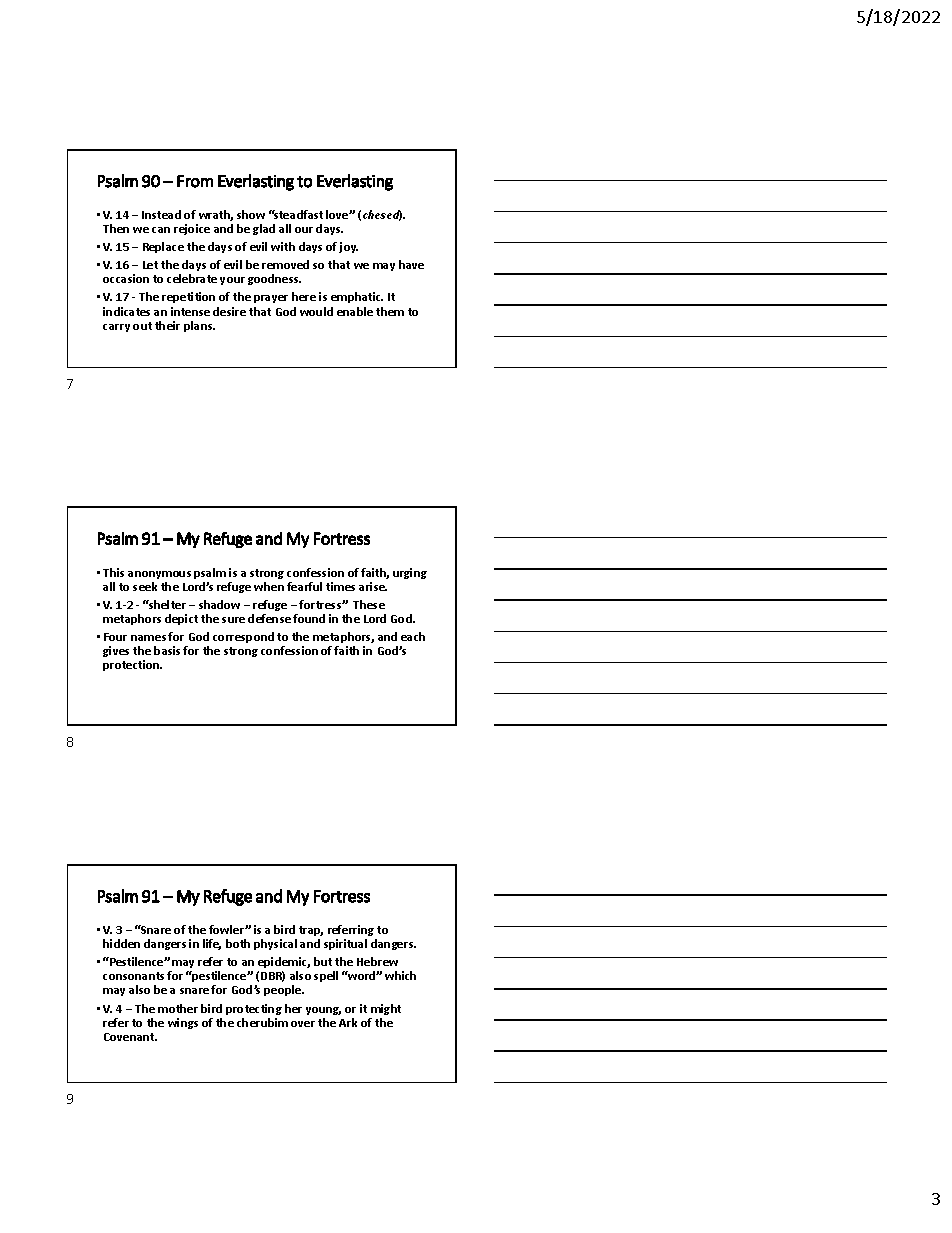 The height and width of the page is (1233, 952). I want to click on joy, so click(348, 247).
